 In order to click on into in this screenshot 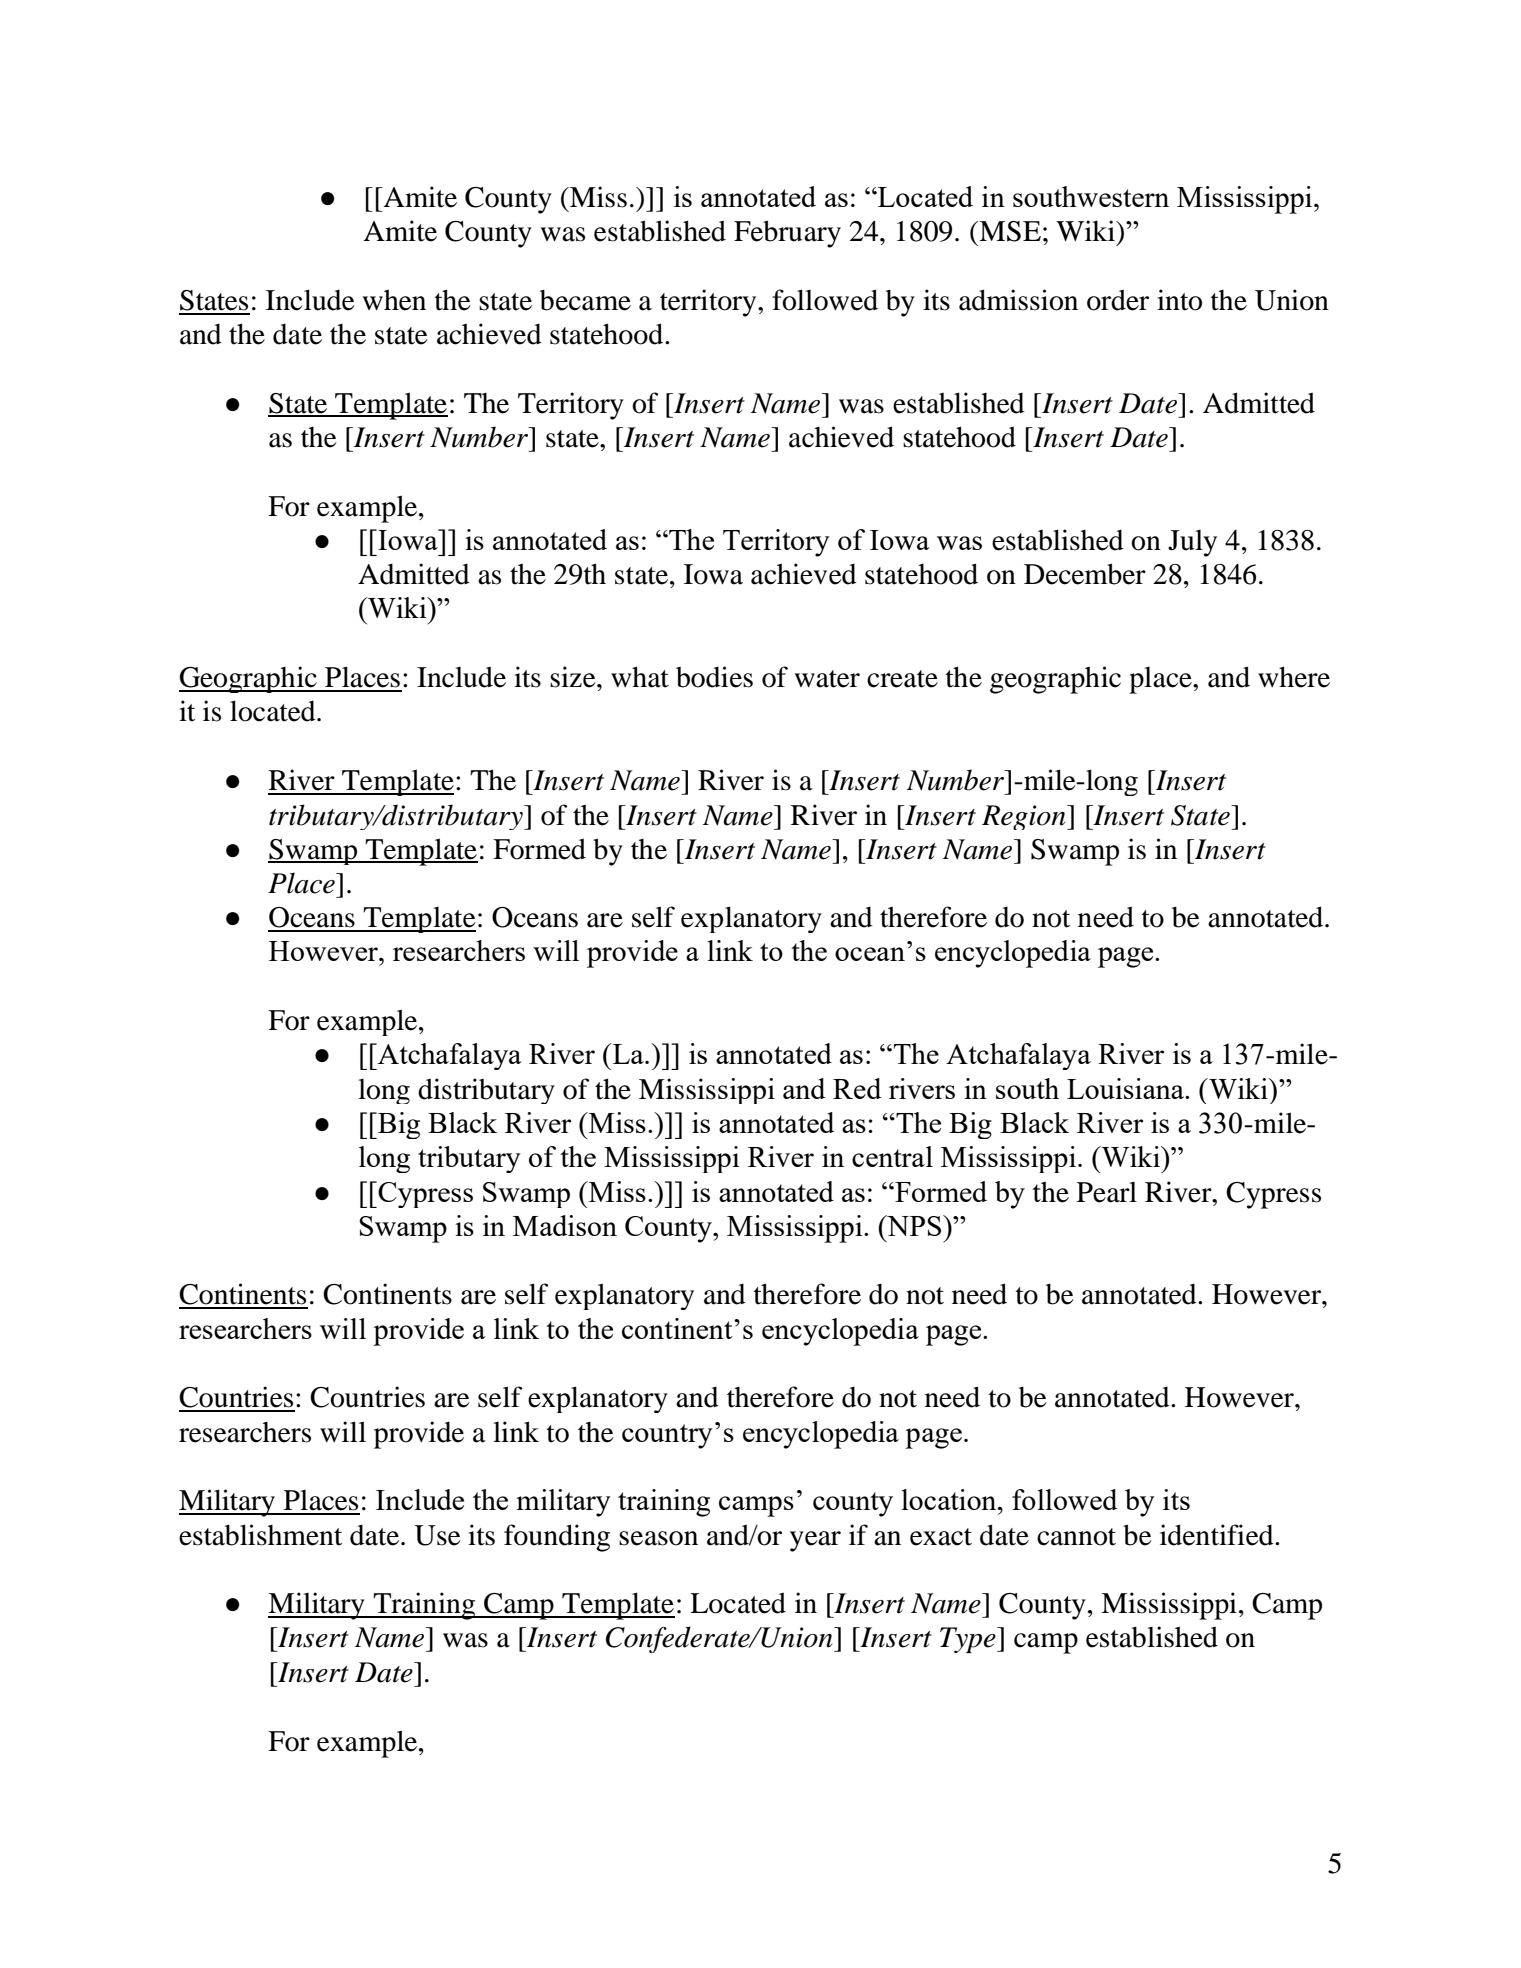, I will do `click(1179, 300)`.
